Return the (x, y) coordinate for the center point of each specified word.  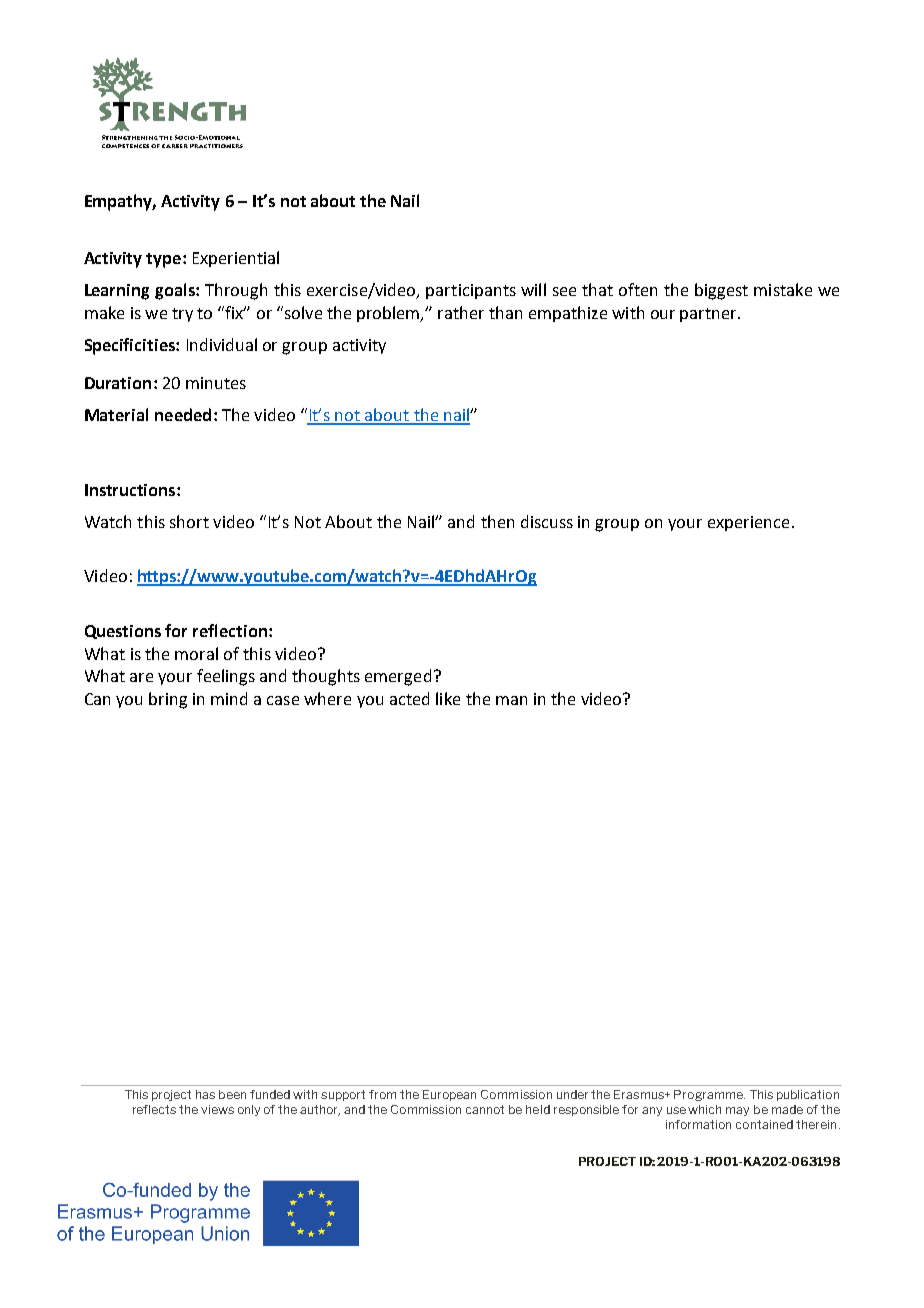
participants (471, 291)
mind (229, 698)
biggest (721, 291)
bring (168, 700)
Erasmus (640, 1094)
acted (409, 698)
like (448, 698)
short (189, 521)
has (205, 1094)
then (497, 521)
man (511, 700)
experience (748, 523)
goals (176, 291)
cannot (485, 1109)
